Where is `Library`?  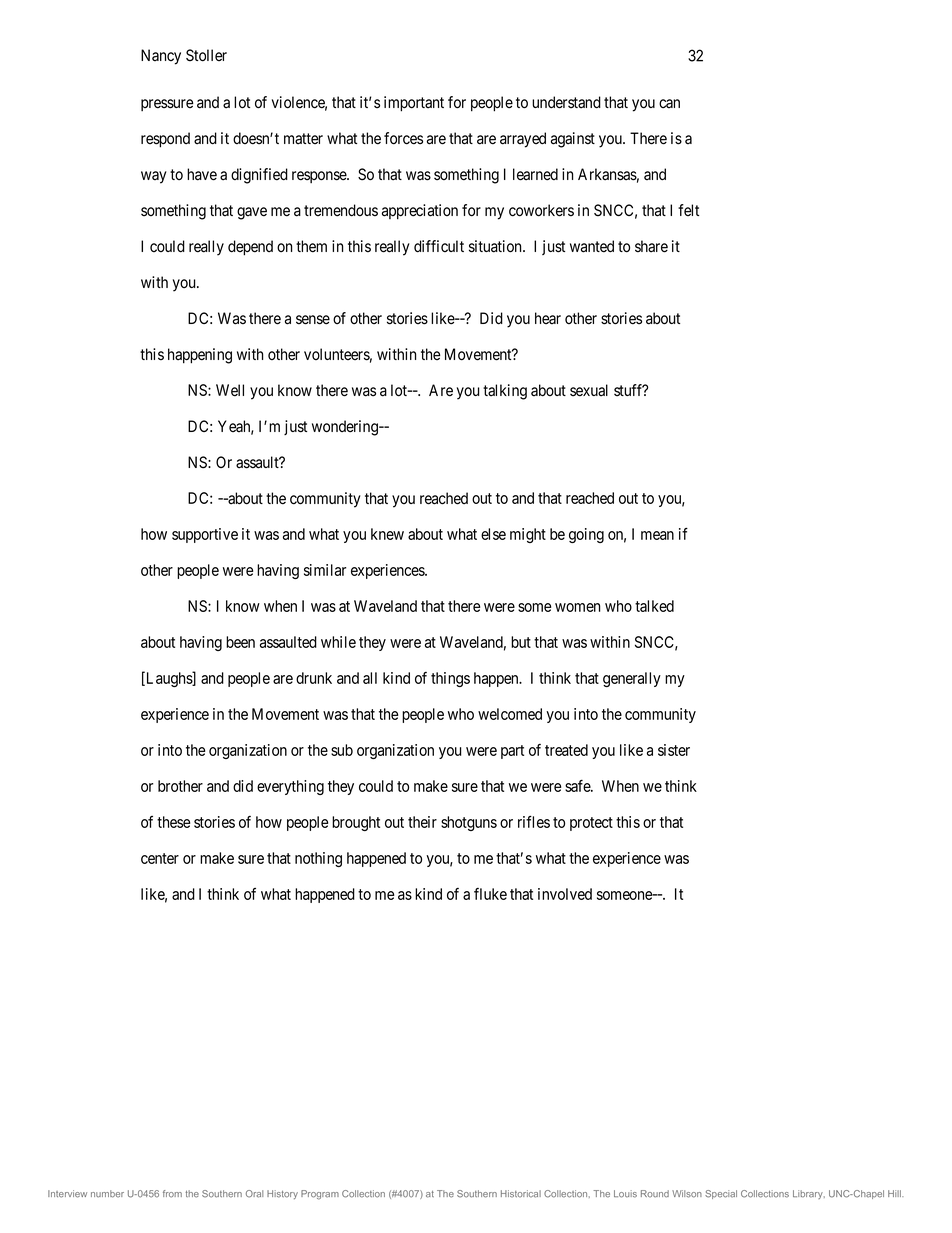 Library is located at coordinates (809, 1194).
